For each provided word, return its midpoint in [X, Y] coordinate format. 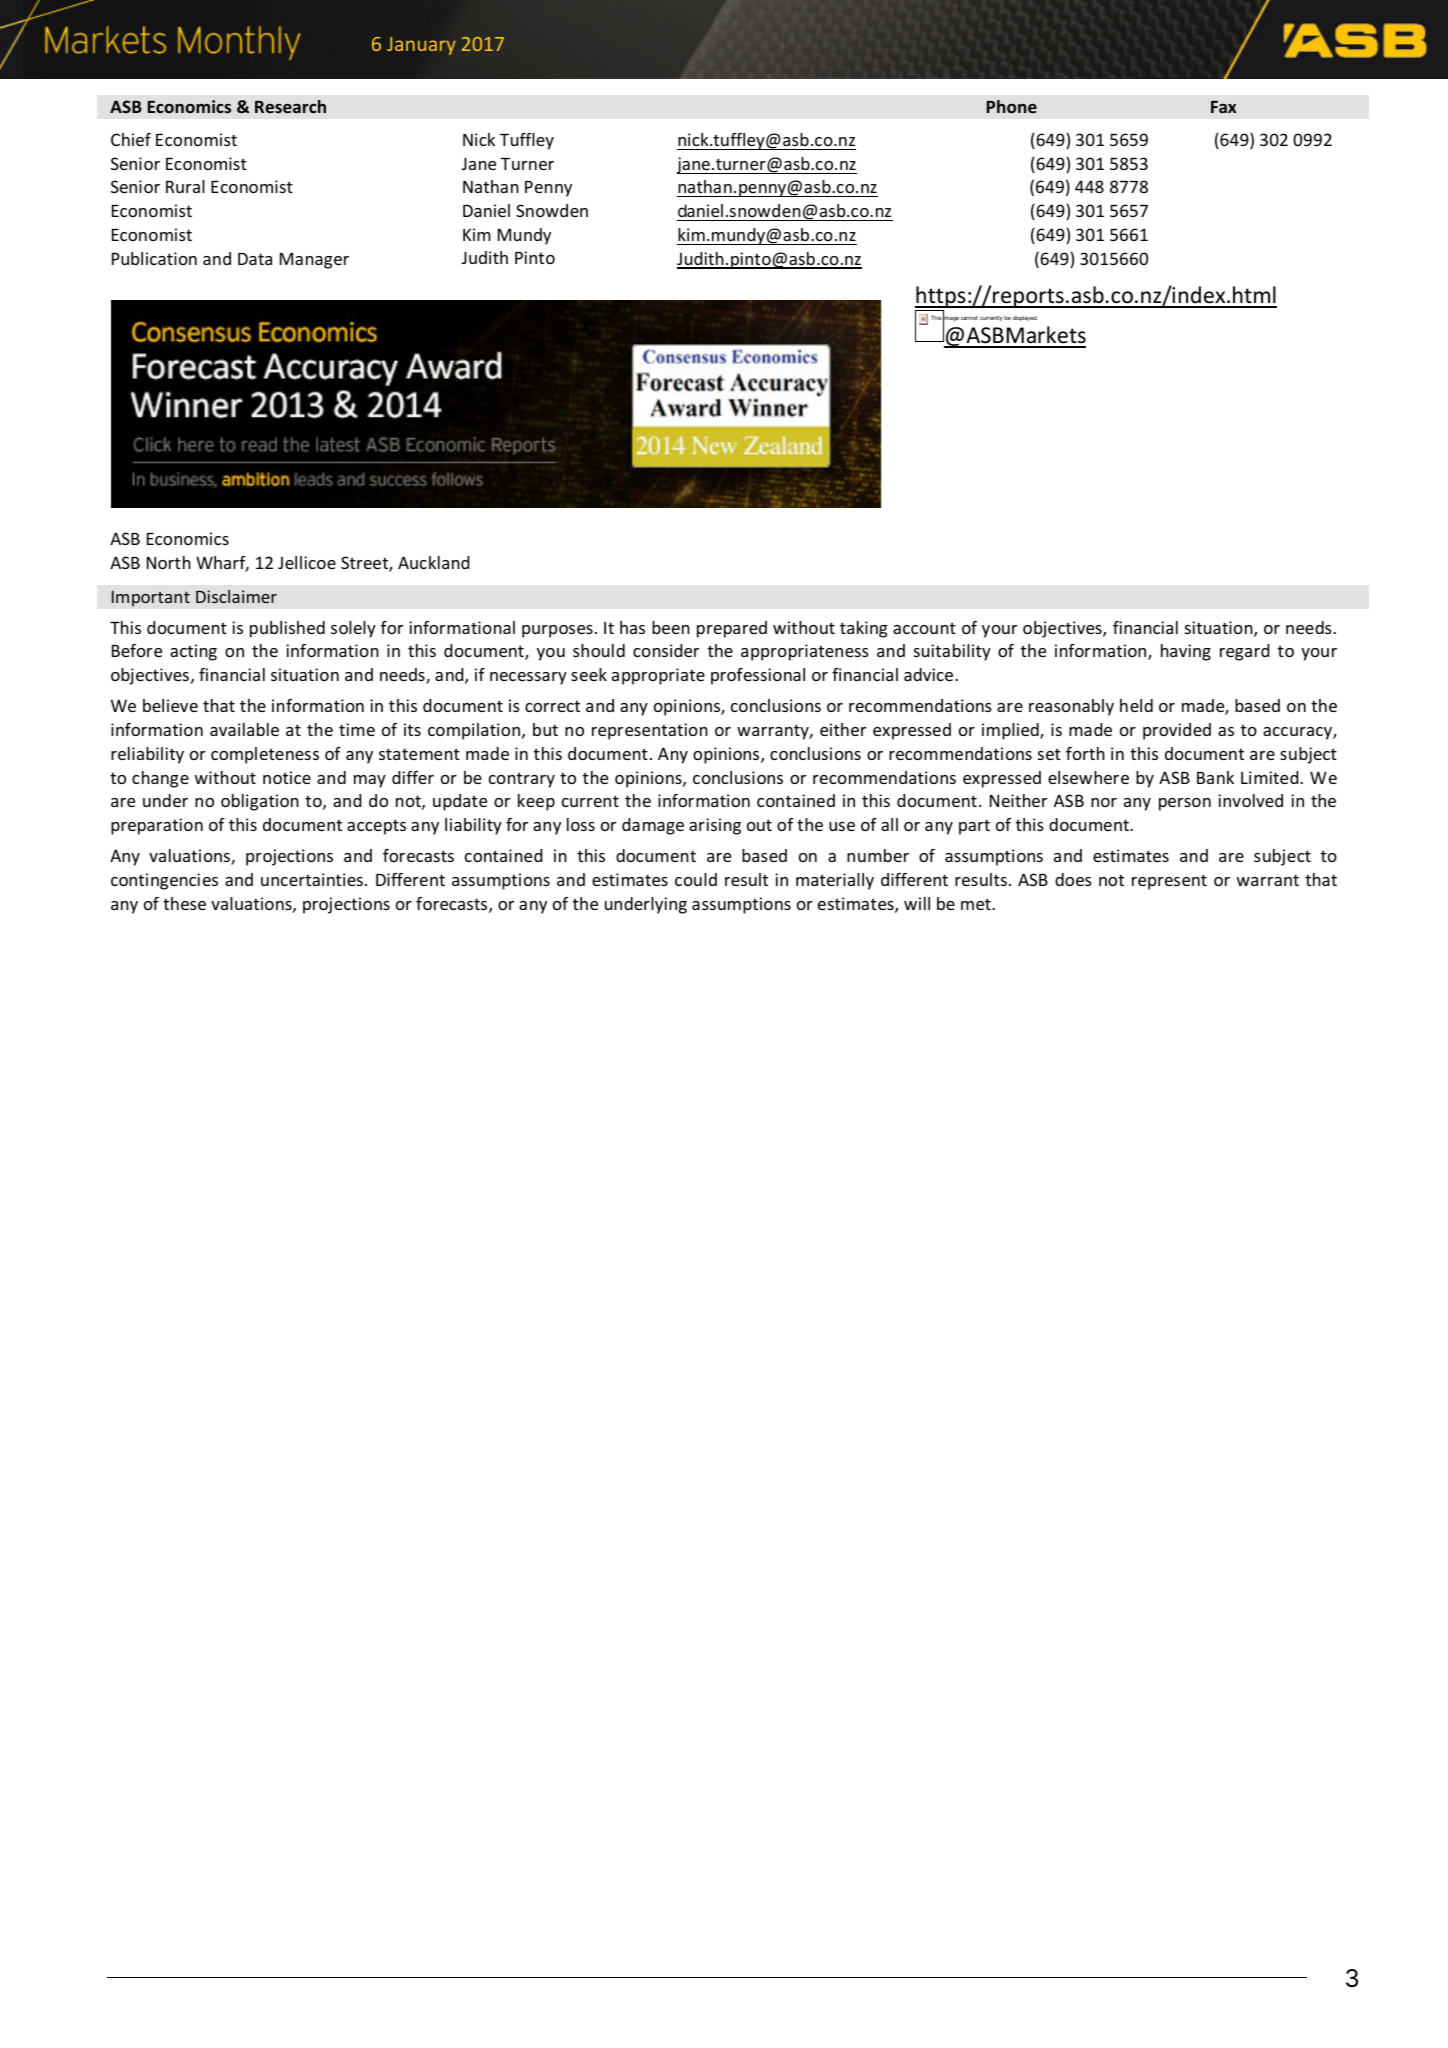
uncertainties [312, 879]
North [169, 562]
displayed [1025, 318]
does [1073, 879]
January [421, 46]
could [696, 879]
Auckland [434, 562]
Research [290, 106]
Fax [1223, 107]
